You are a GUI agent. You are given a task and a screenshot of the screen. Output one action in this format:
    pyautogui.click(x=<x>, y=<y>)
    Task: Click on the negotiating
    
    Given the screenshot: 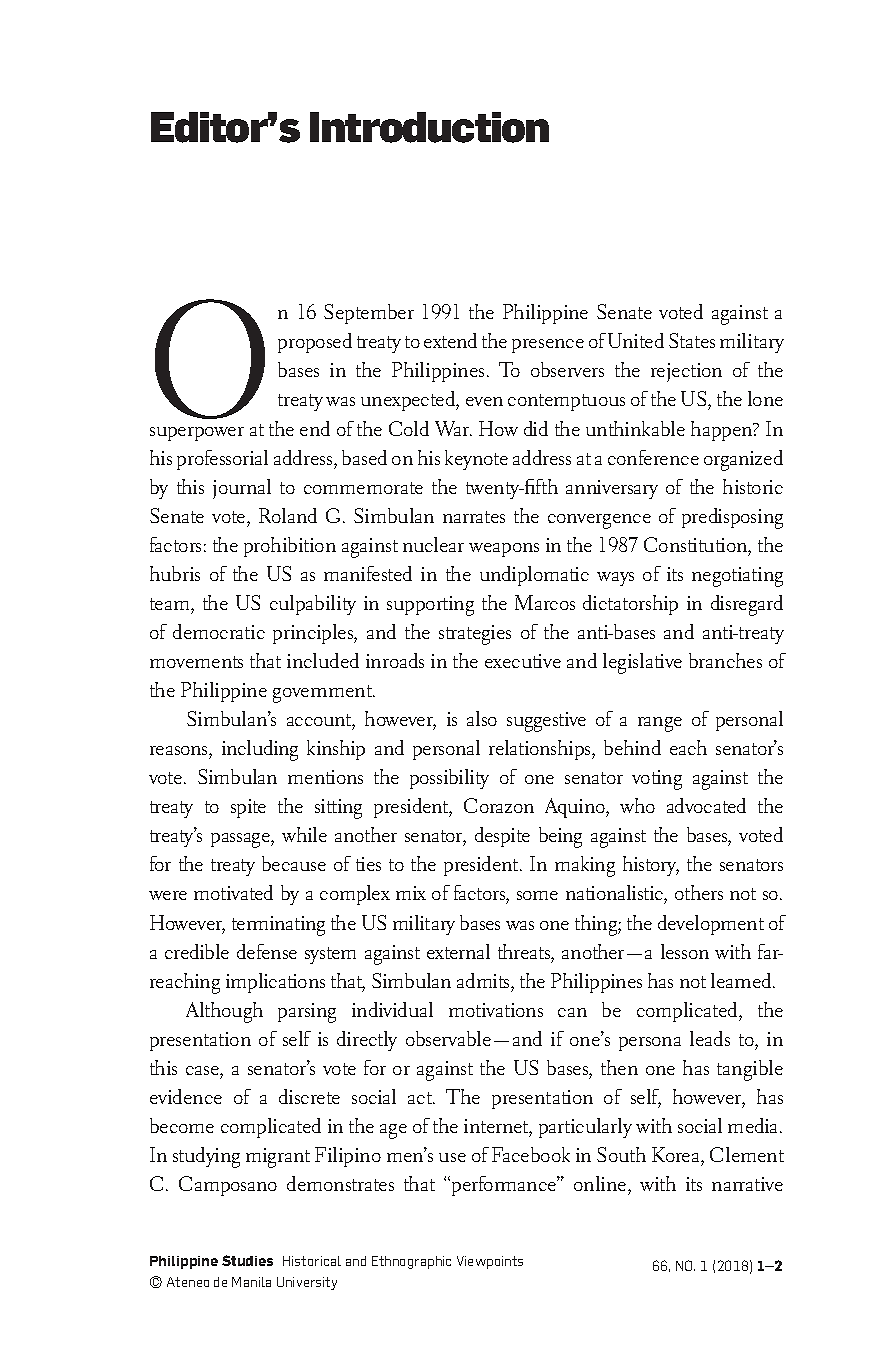 What is the action you would take?
    pyautogui.click(x=737, y=577)
